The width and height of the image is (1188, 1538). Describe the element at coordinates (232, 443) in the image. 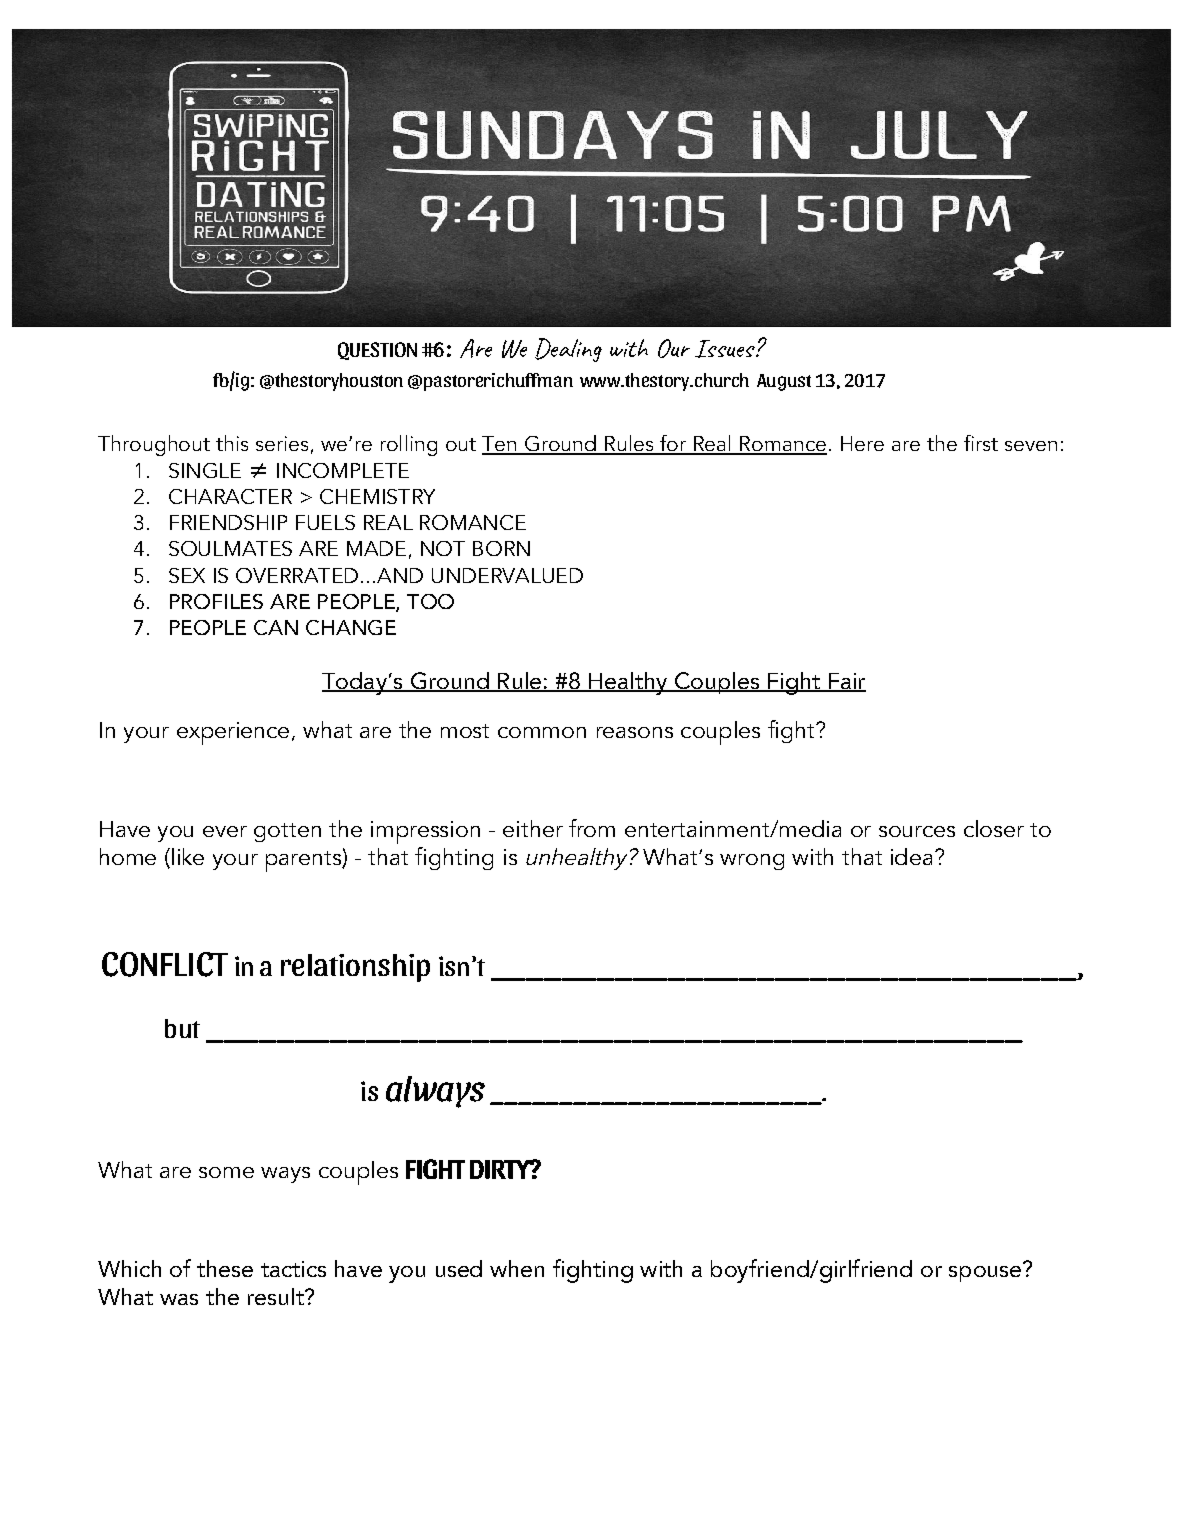

I see `this` at that location.
